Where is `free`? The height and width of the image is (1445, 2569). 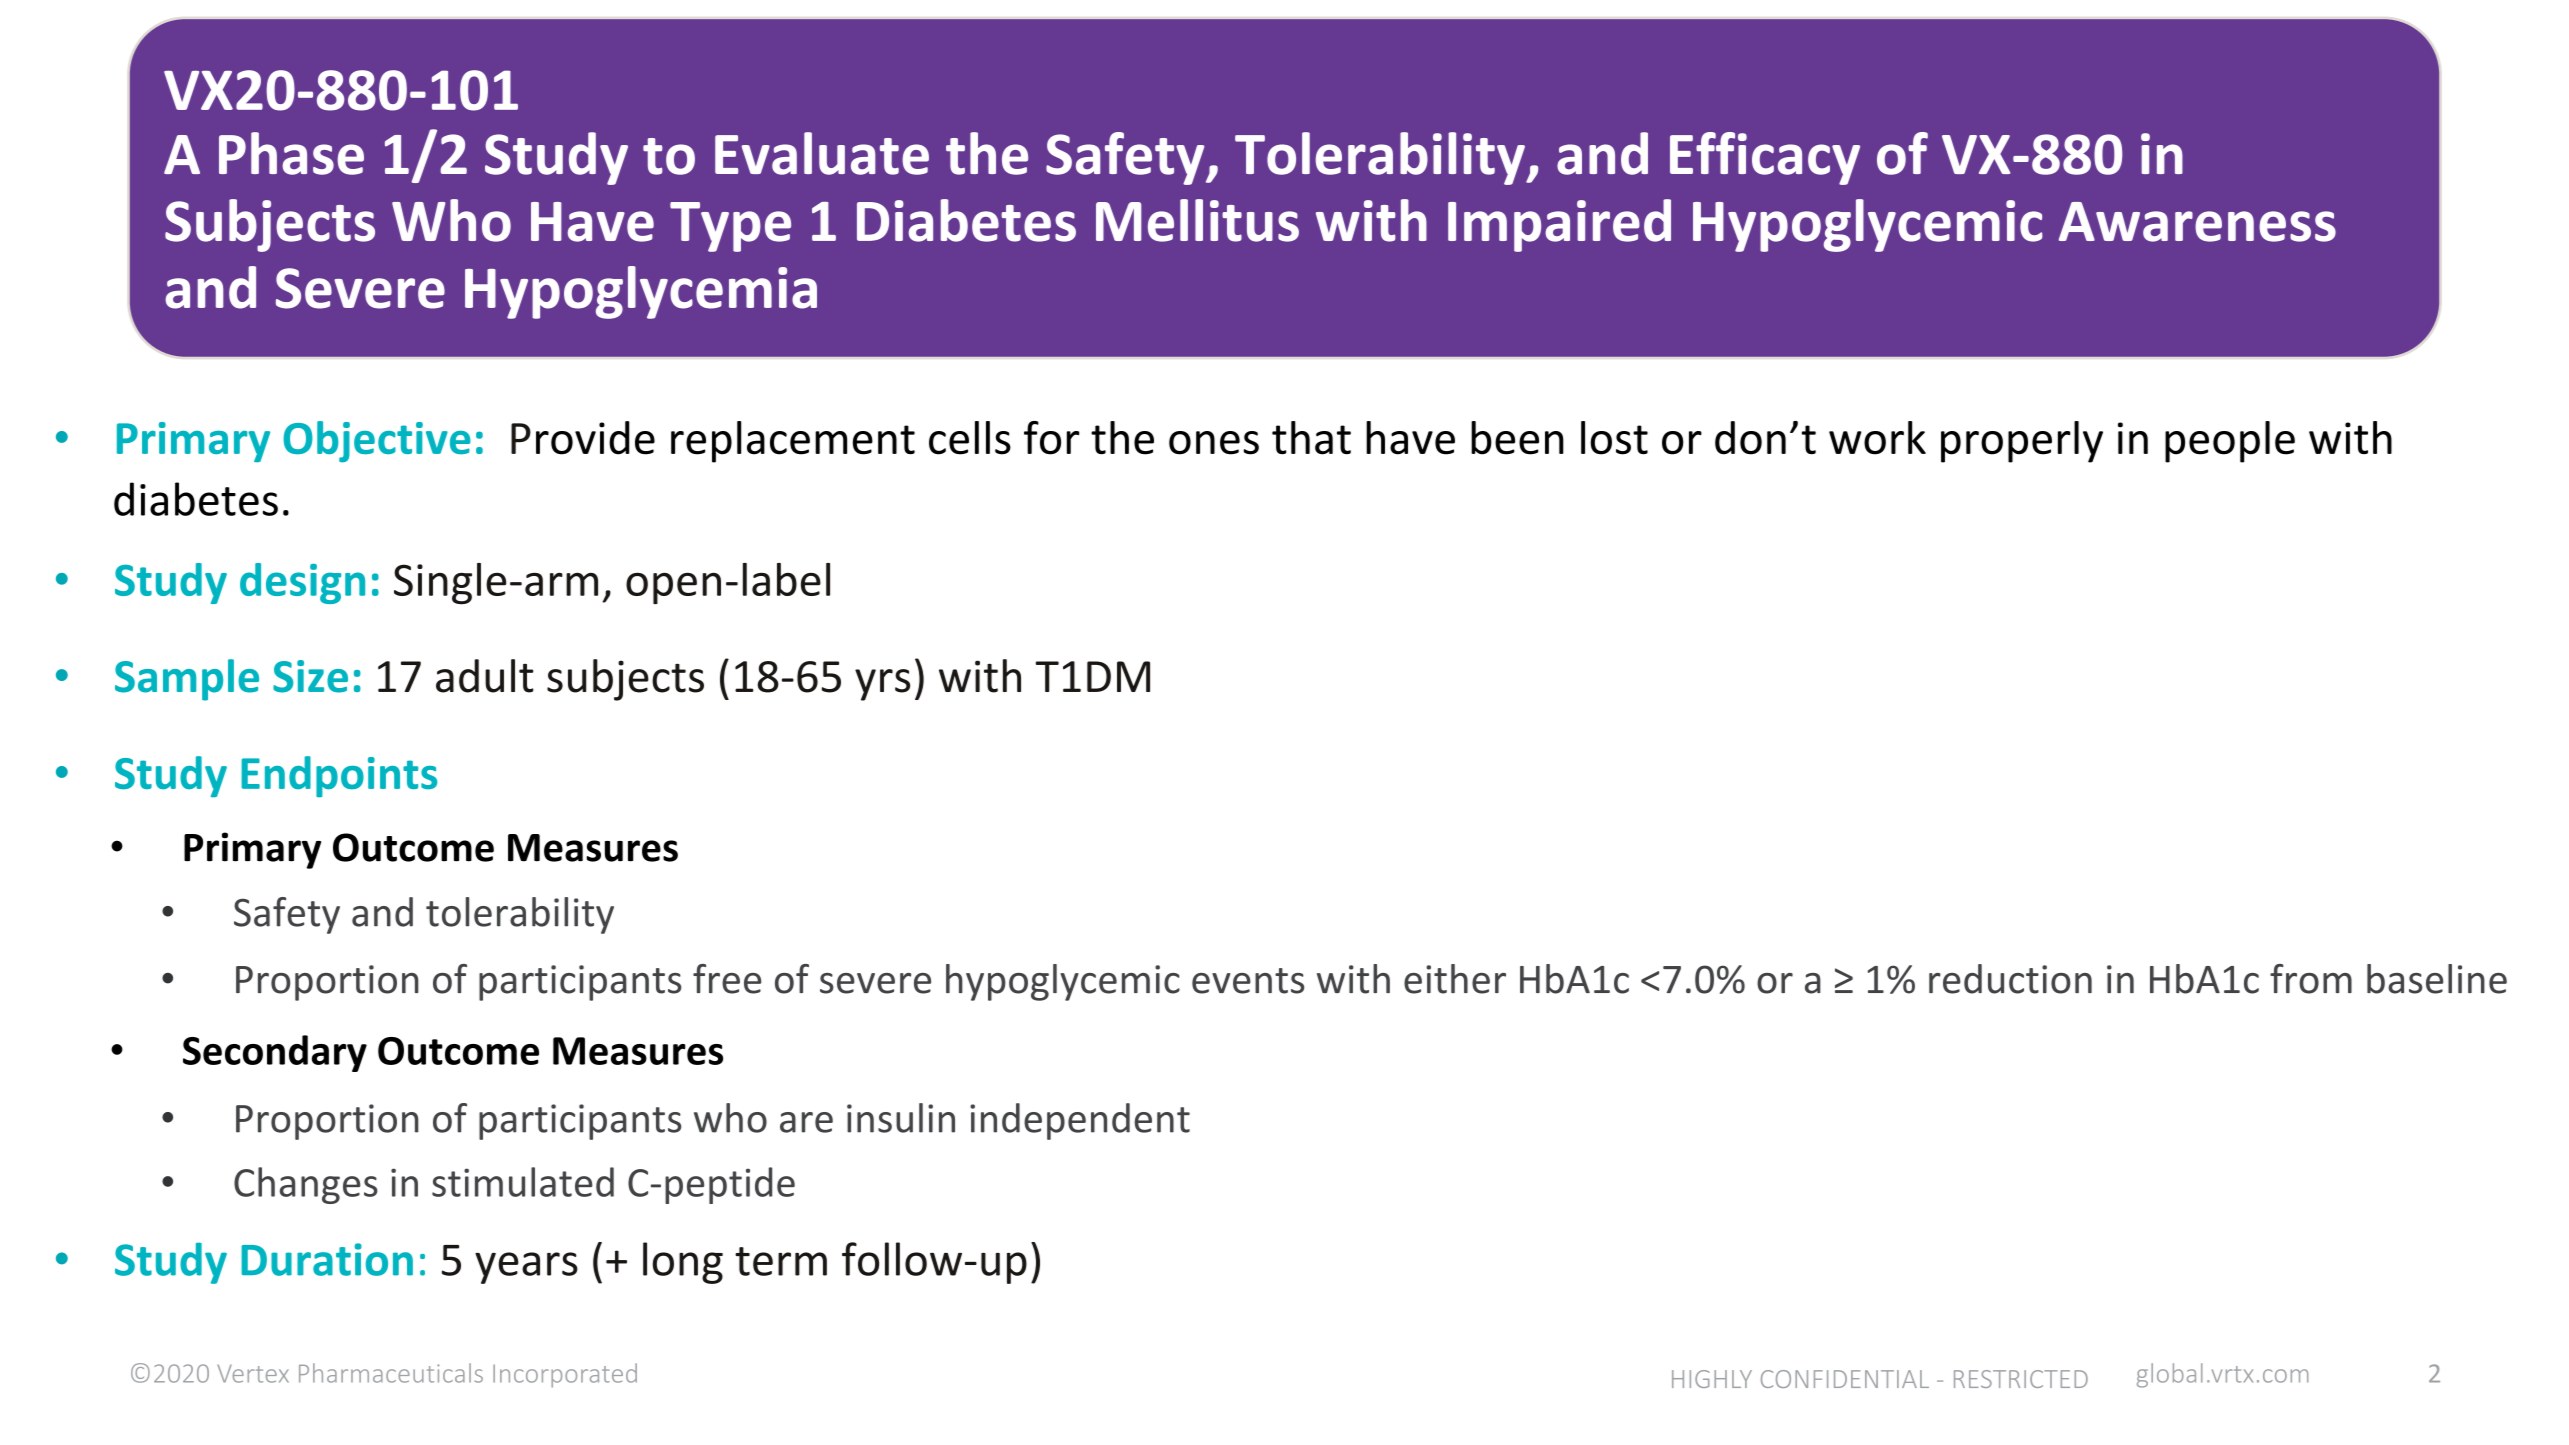
free is located at coordinates (727, 979).
